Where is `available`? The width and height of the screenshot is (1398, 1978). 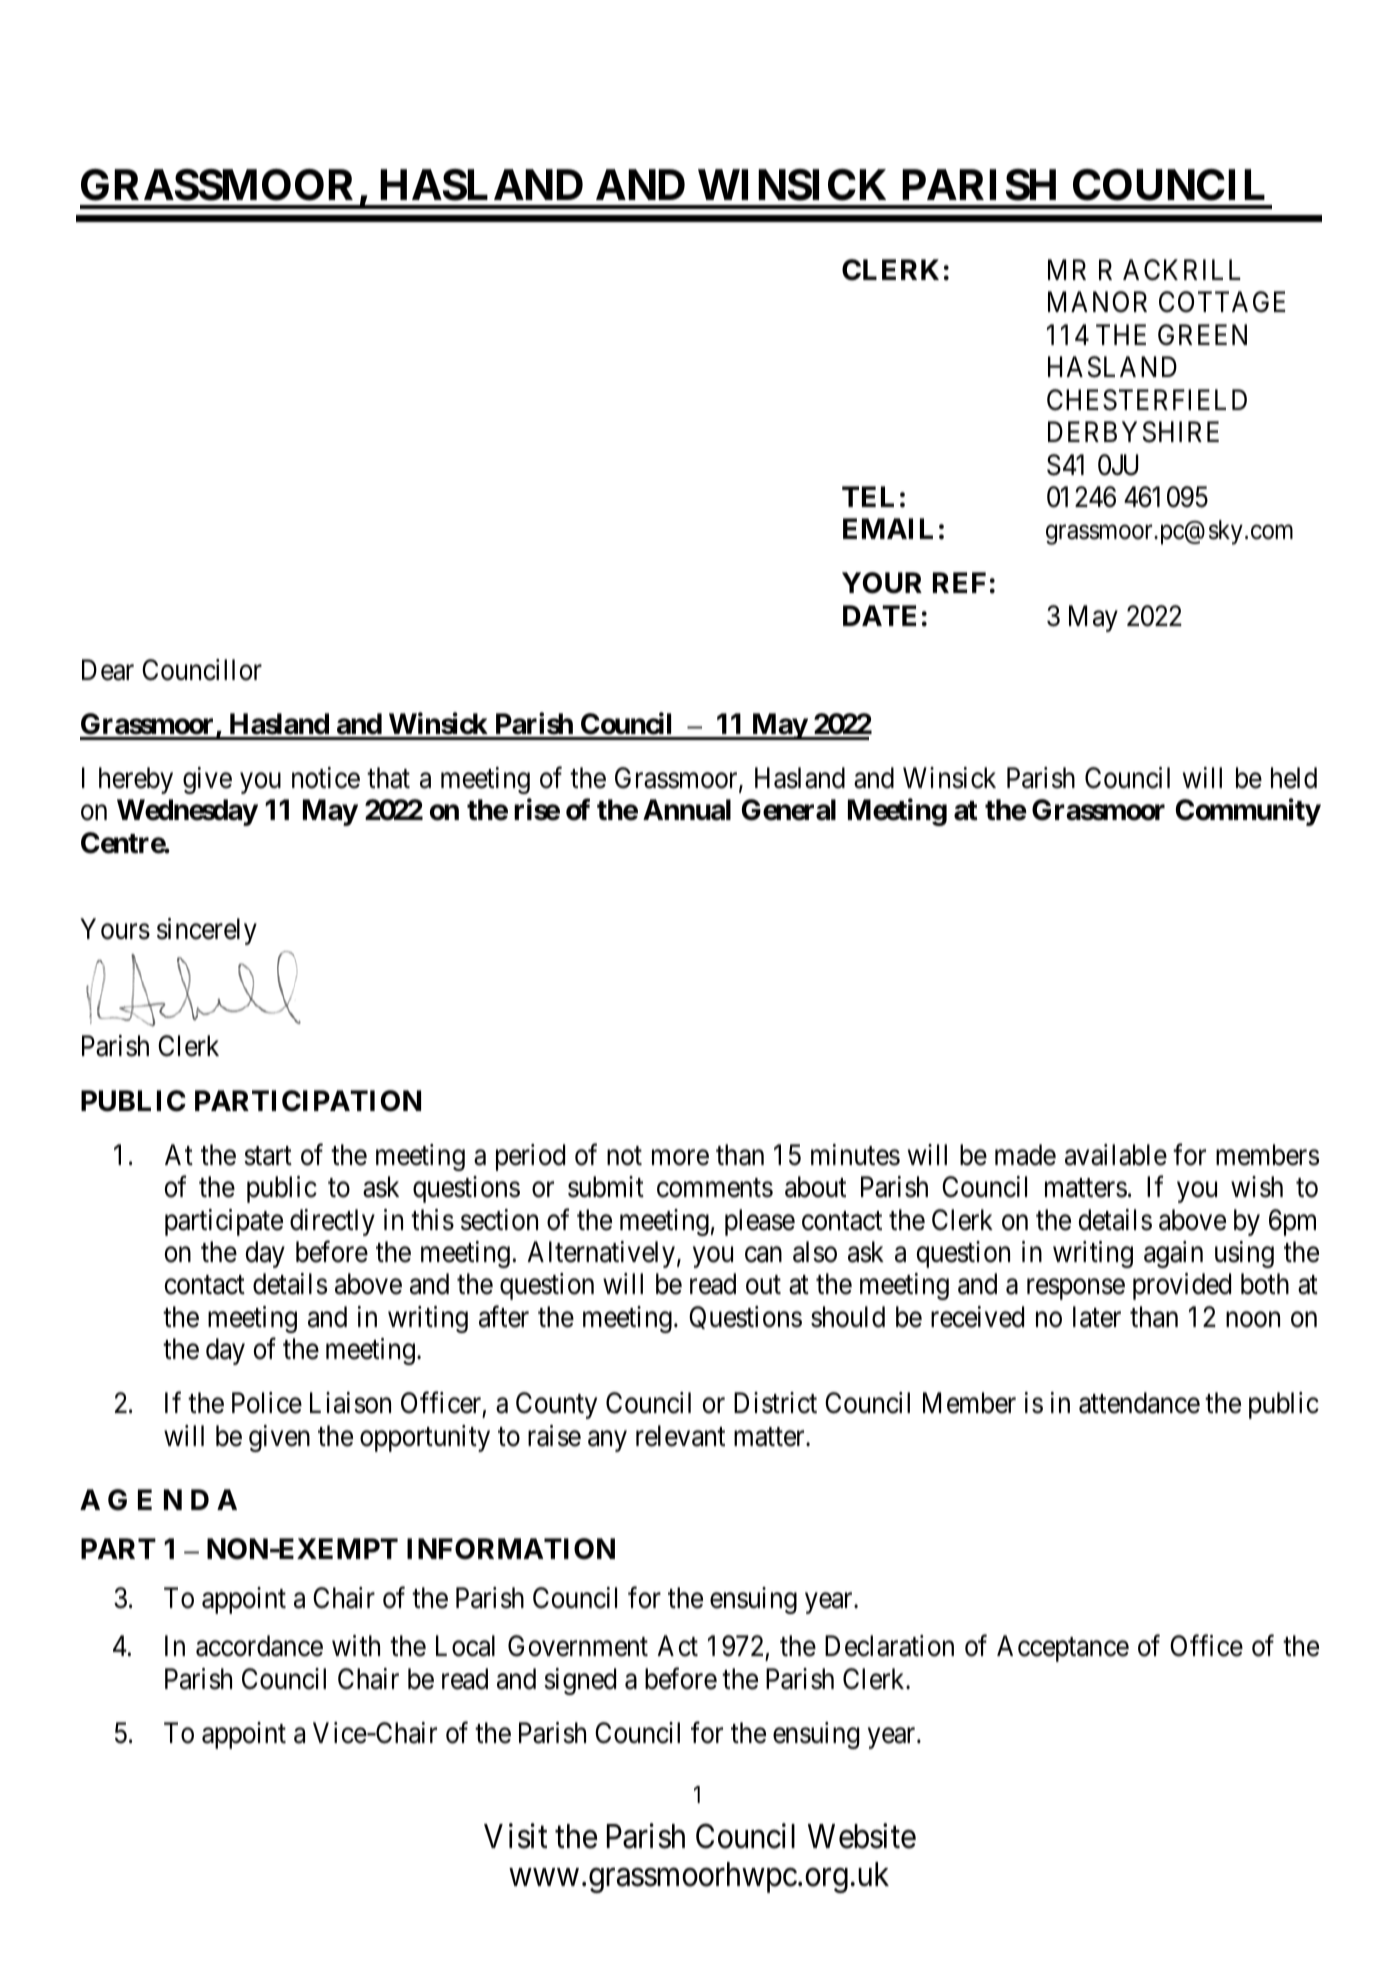 available is located at coordinates (1116, 1155).
